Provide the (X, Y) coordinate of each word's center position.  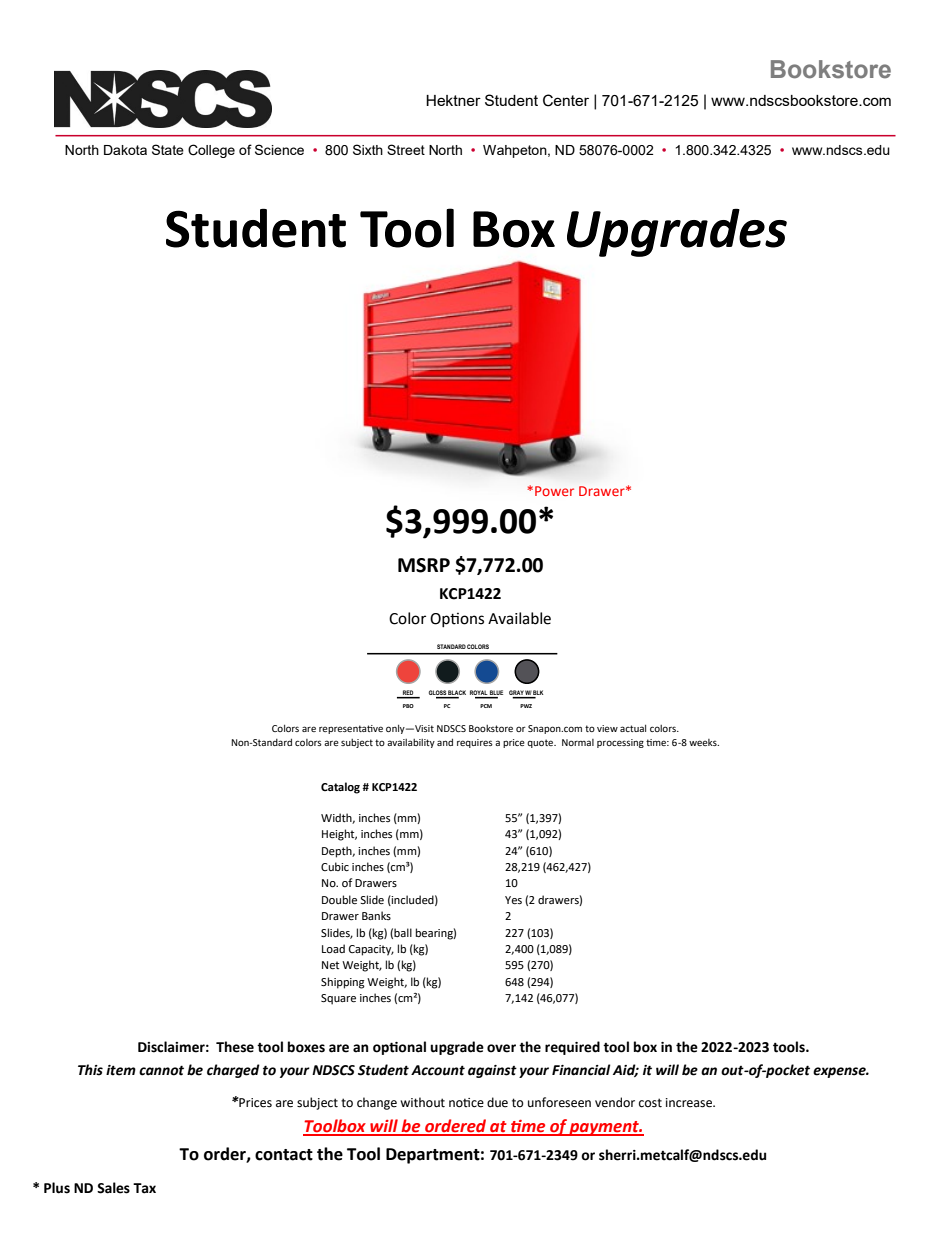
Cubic (335, 866)
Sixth (368, 149)
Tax (144, 1188)
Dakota (125, 150)
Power (554, 491)
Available (519, 618)
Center (566, 100)
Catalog (340, 788)
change (377, 1103)
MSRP (424, 565)
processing (620, 743)
